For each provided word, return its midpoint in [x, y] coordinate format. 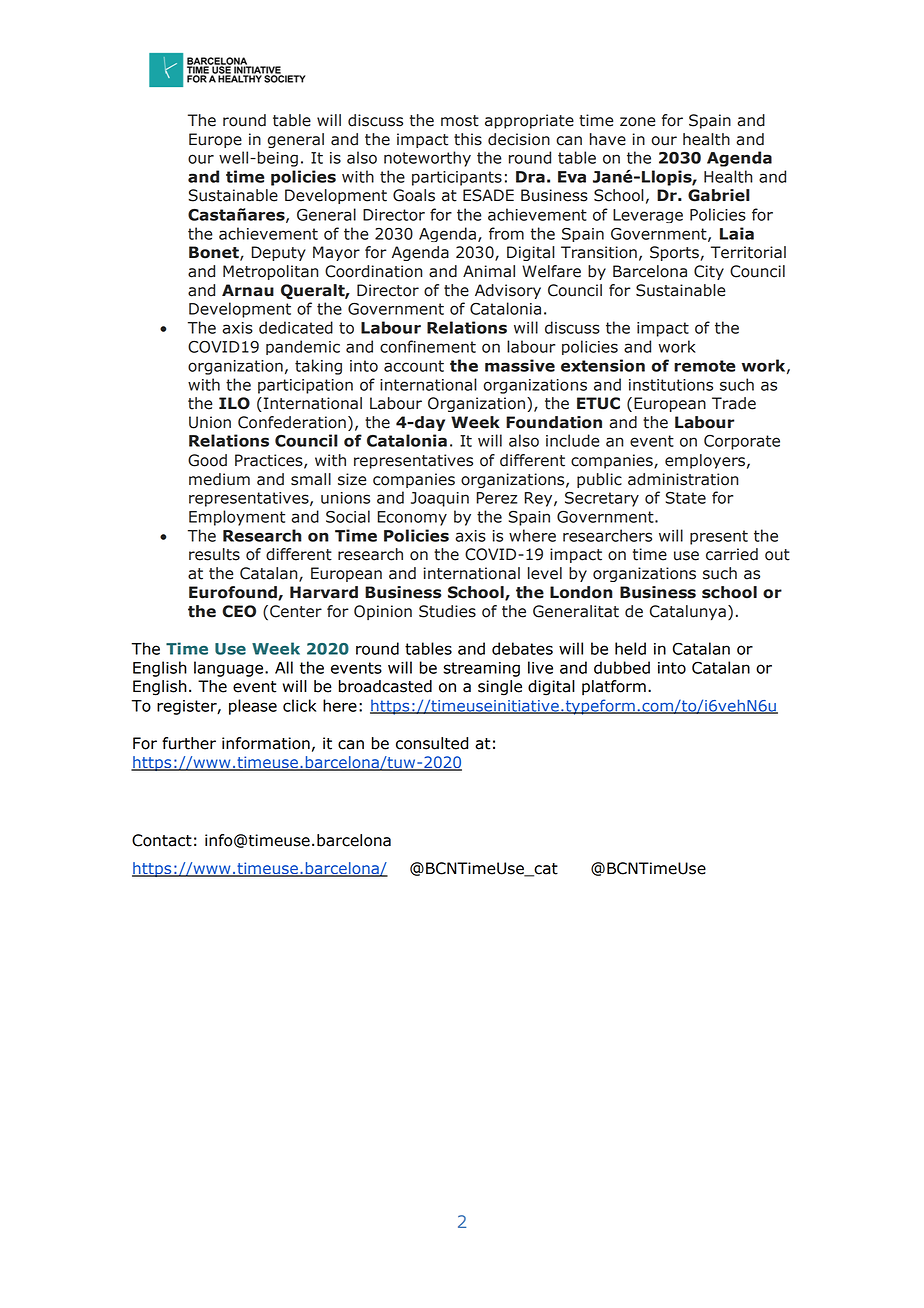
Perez [497, 498]
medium [219, 479]
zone [637, 122]
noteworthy [427, 159]
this [468, 139]
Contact [162, 840]
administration [683, 479]
